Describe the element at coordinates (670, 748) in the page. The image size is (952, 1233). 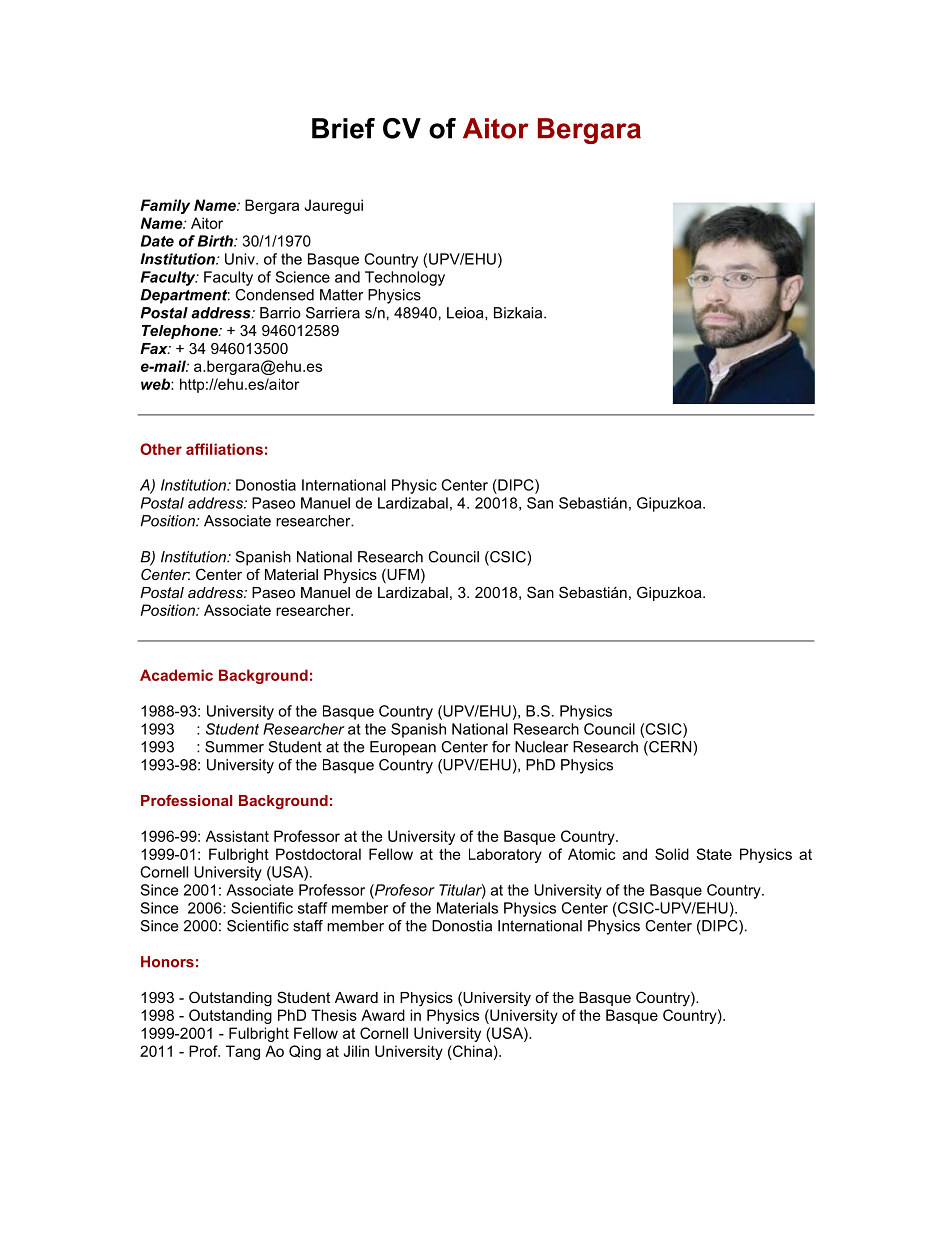
I see `CERN` at that location.
